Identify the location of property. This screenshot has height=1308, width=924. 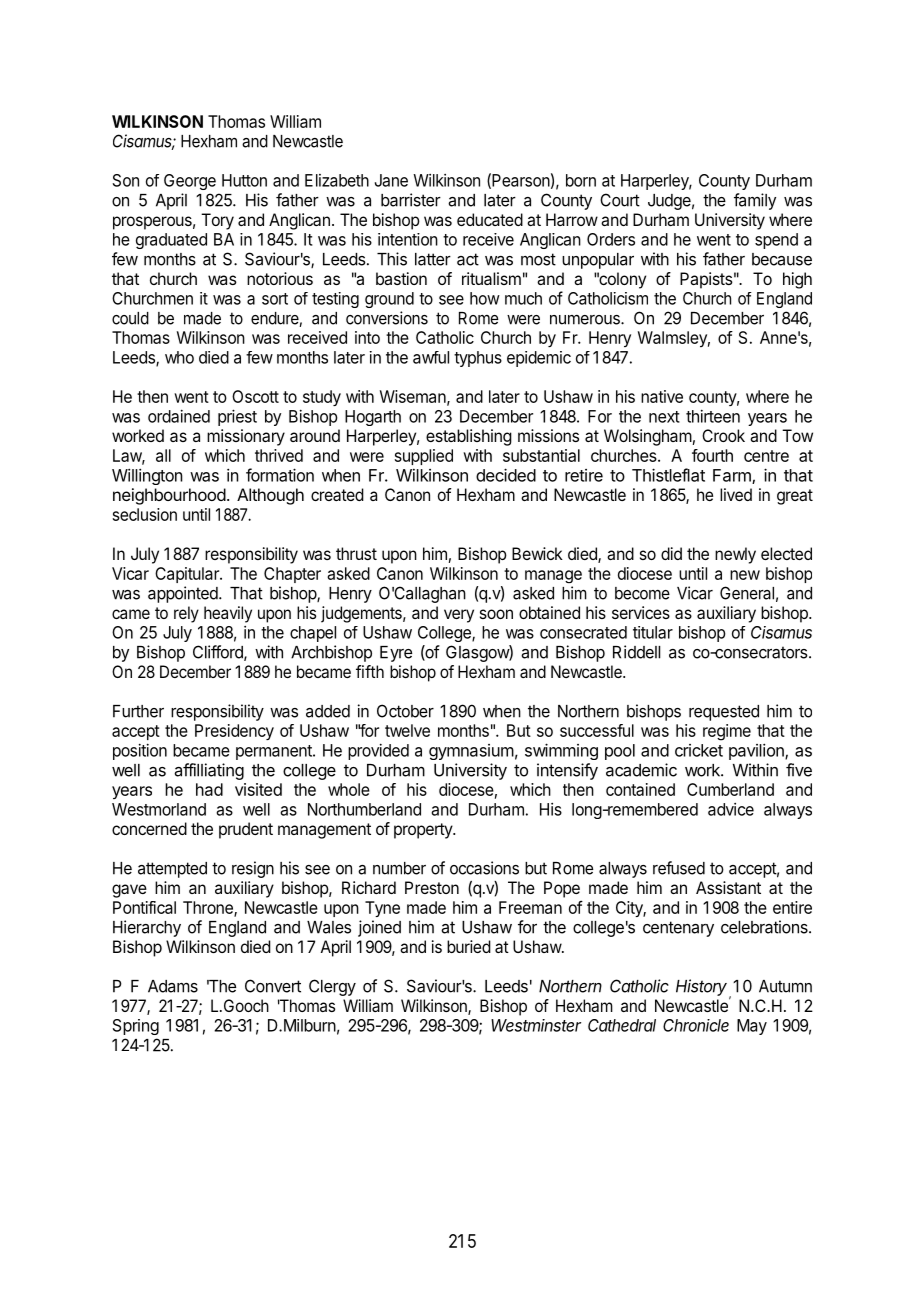
(424, 831).
